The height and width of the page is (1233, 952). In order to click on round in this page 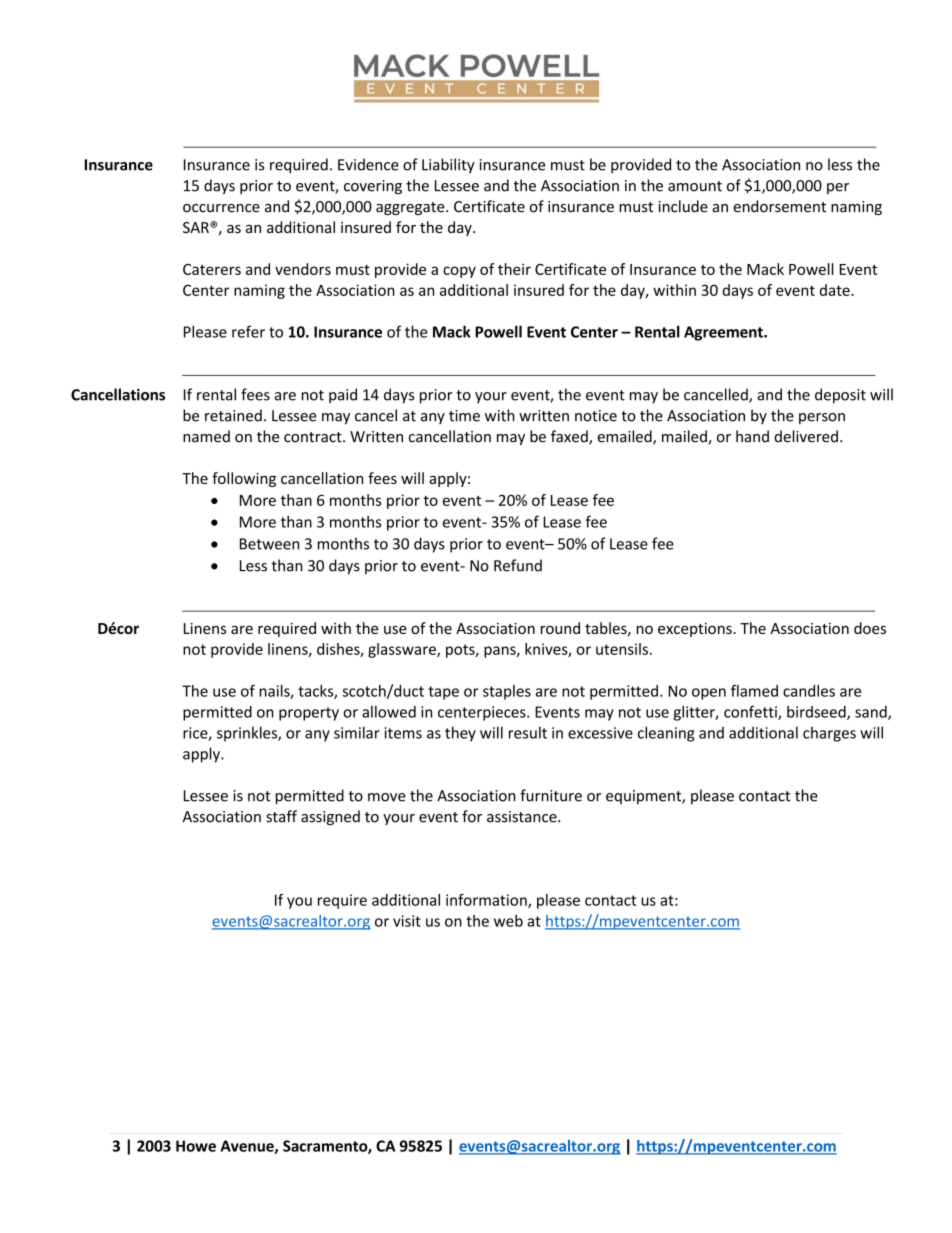, I will do `click(560, 628)`.
